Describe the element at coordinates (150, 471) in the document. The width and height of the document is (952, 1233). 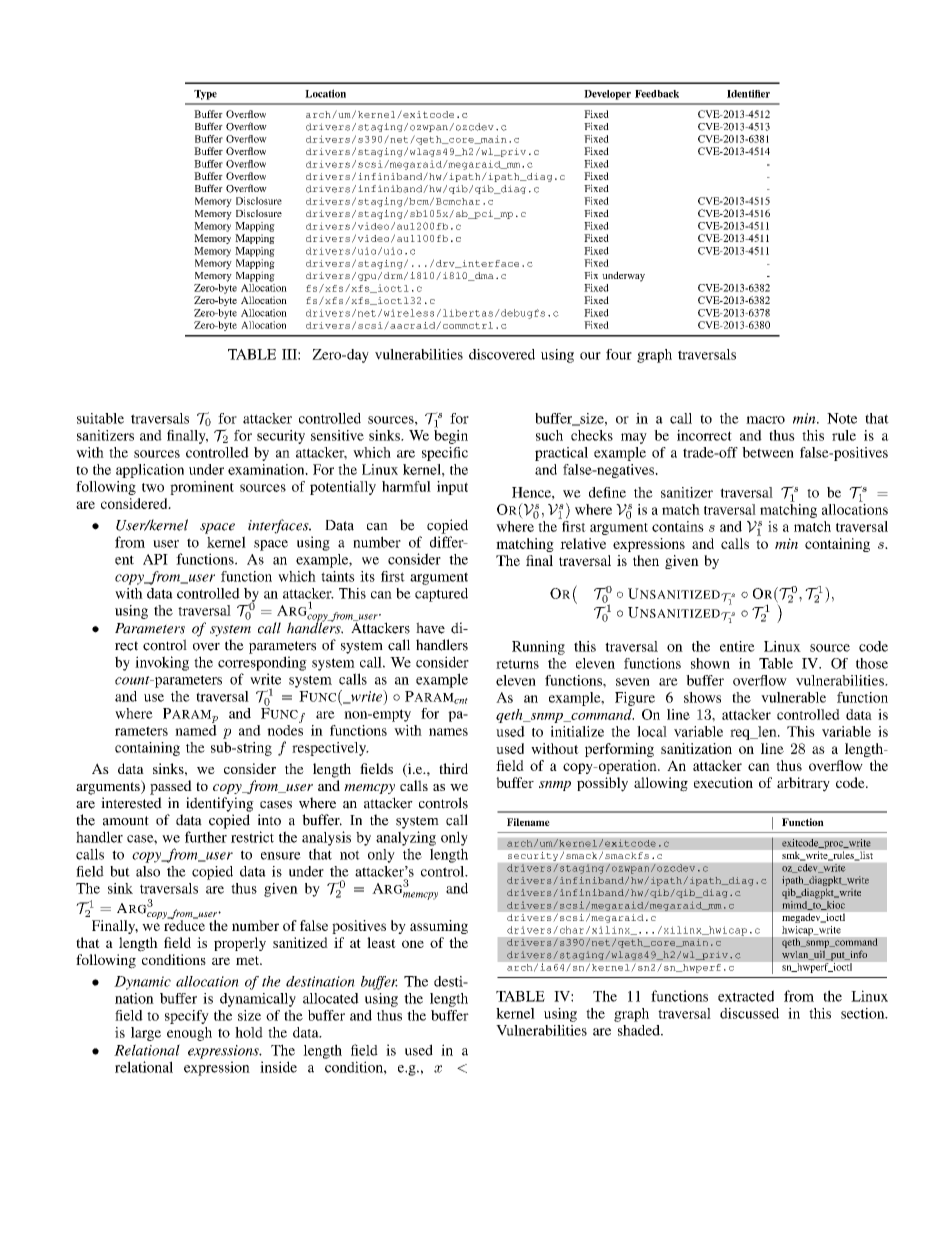
I see `application` at that location.
